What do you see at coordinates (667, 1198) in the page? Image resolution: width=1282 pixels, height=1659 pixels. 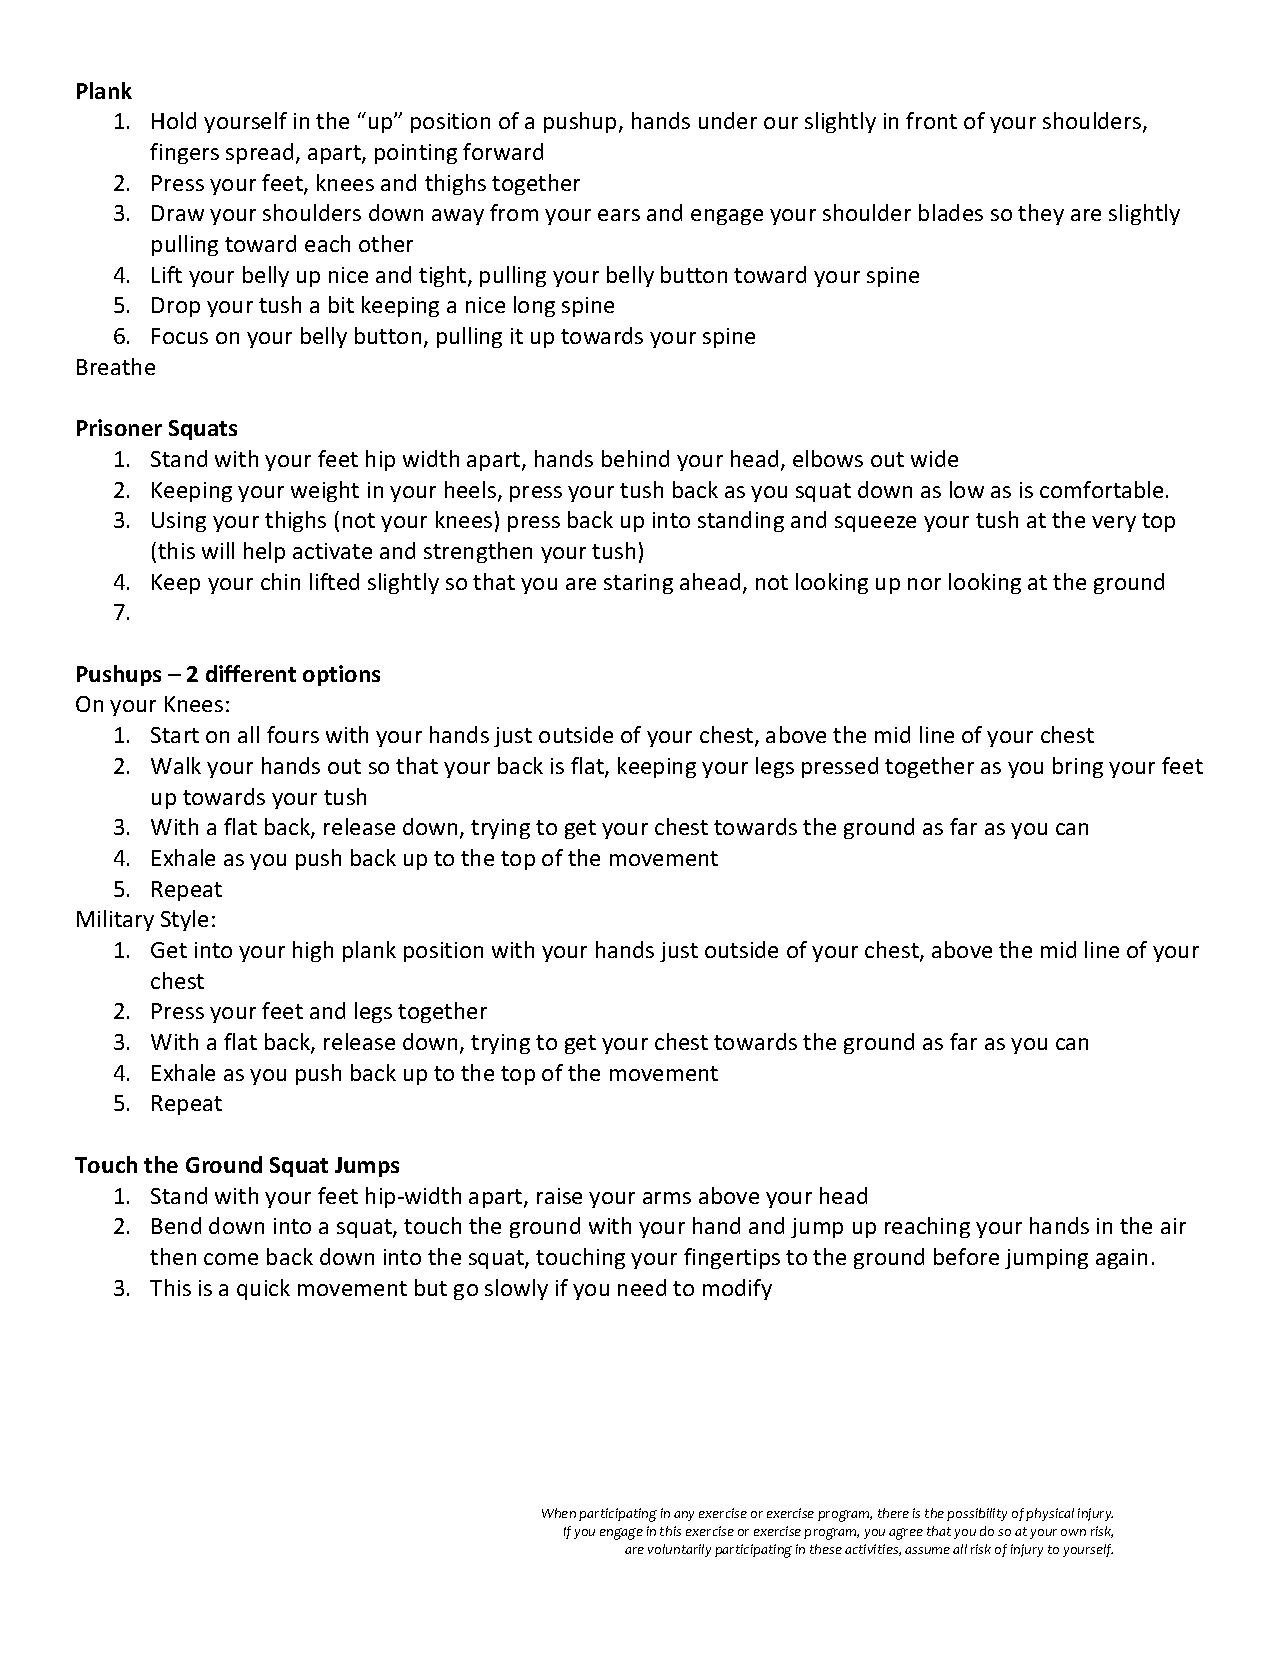 I see `arms` at bounding box center [667, 1198].
